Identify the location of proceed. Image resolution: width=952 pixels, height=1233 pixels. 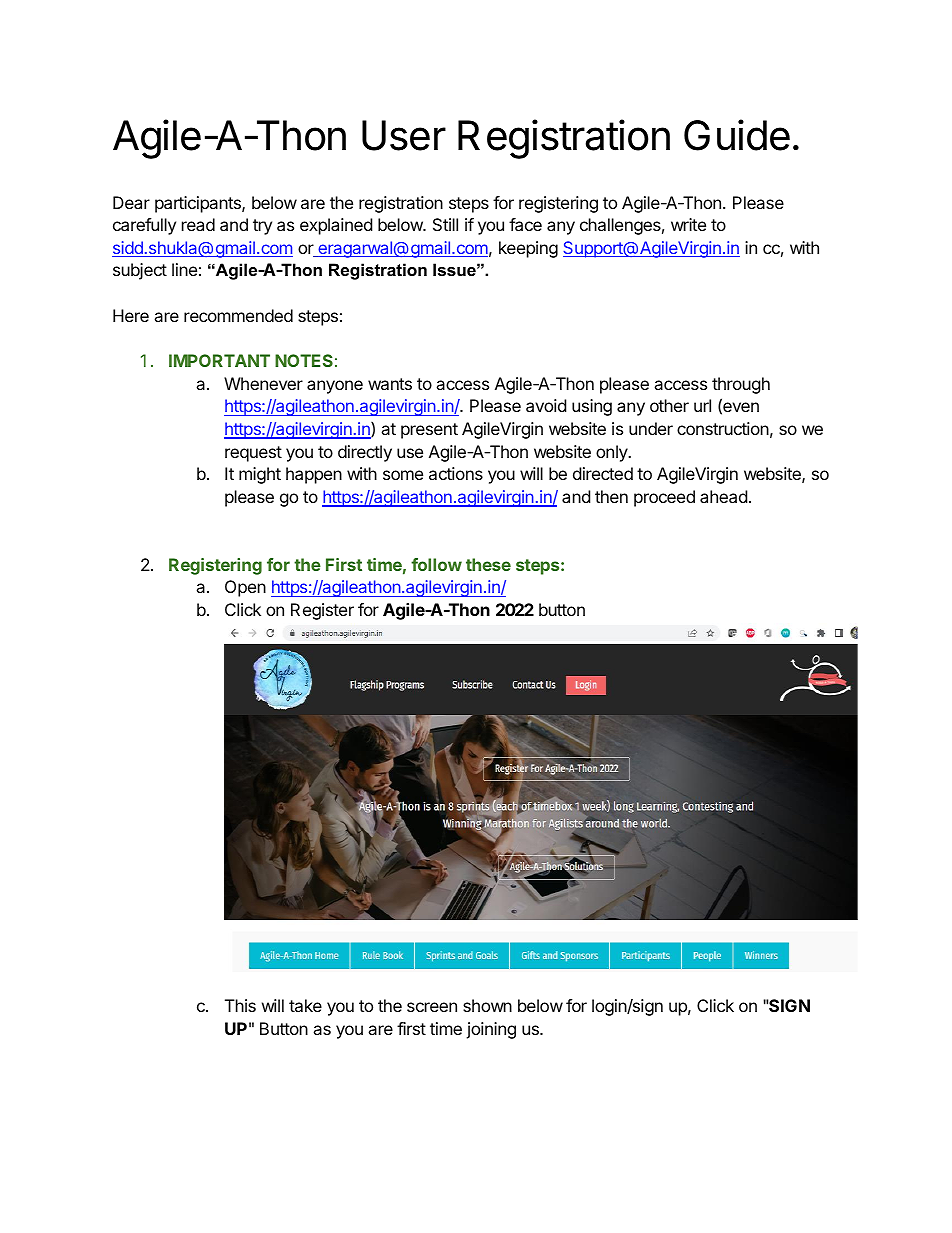
(664, 498).
